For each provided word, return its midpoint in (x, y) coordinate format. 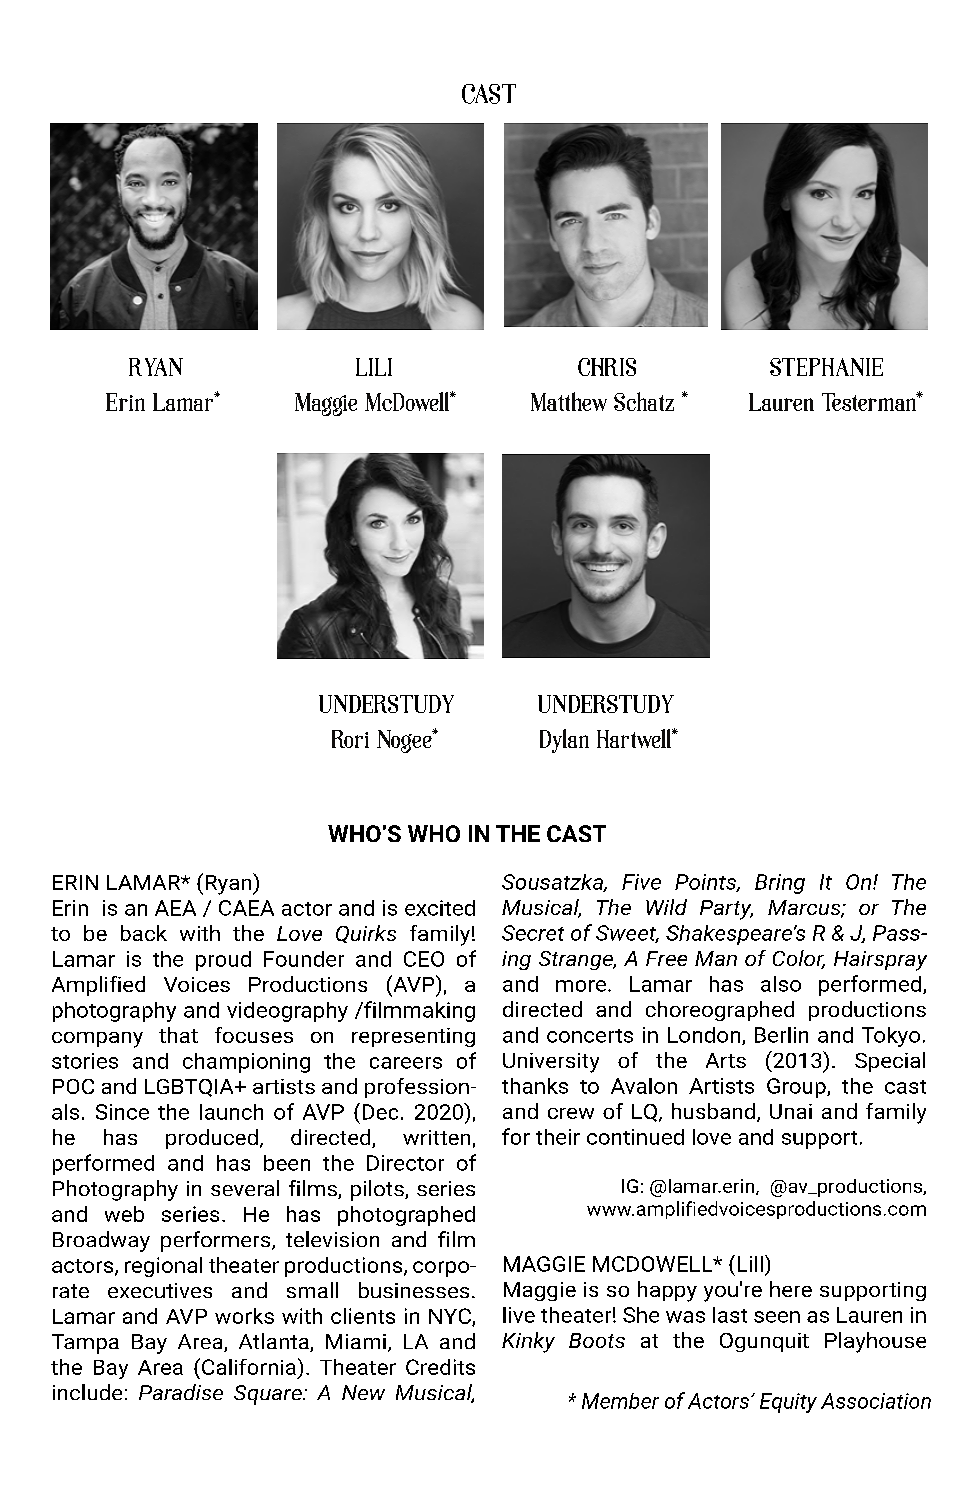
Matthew (569, 401)
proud (223, 961)
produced (212, 1139)
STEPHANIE (826, 367)
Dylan (564, 741)
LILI (374, 367)
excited (440, 908)
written (436, 1137)
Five (641, 882)
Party (726, 910)
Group (797, 1088)
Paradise (181, 1392)
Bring (780, 884)
